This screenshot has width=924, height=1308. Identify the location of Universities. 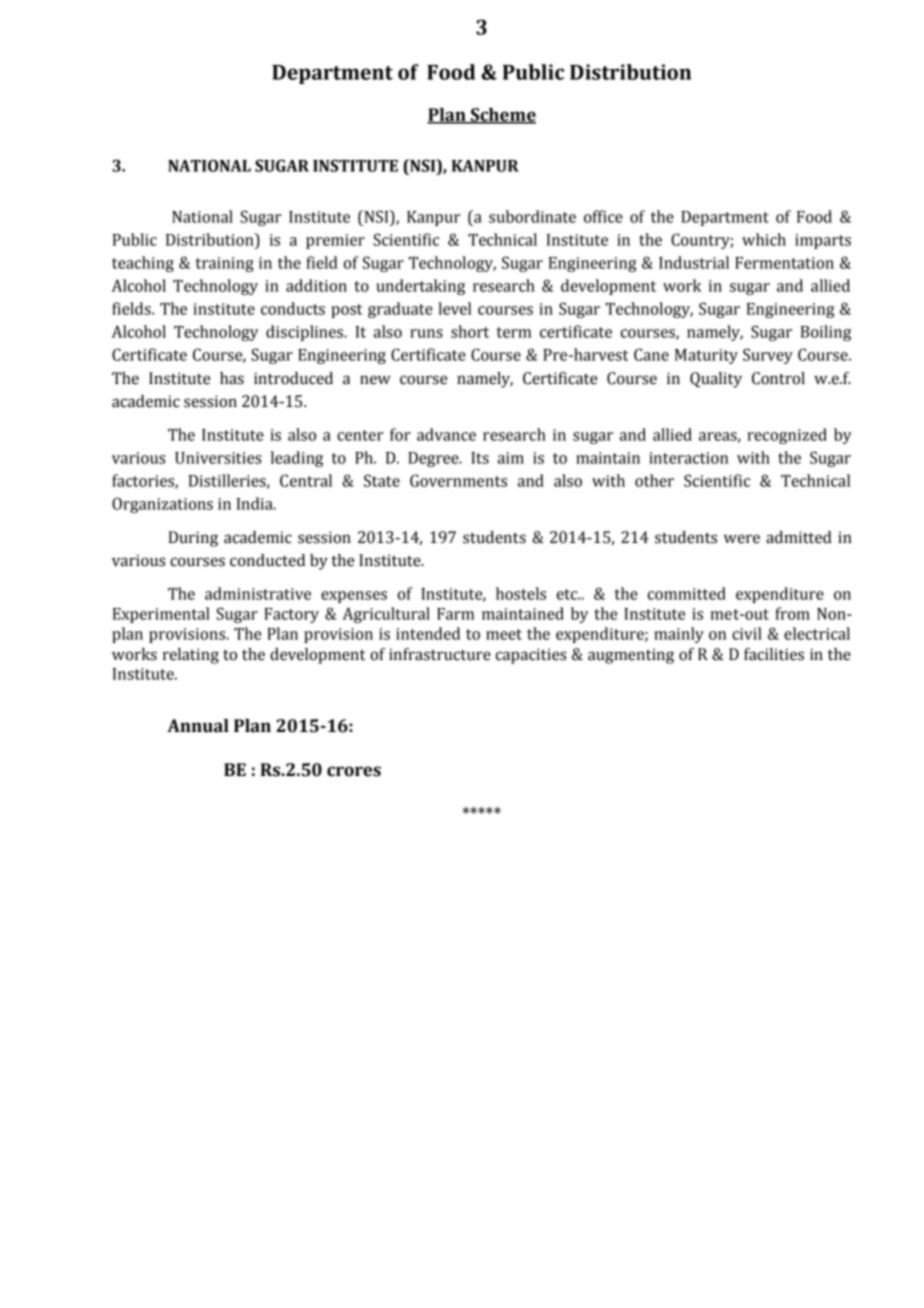
(218, 458).
